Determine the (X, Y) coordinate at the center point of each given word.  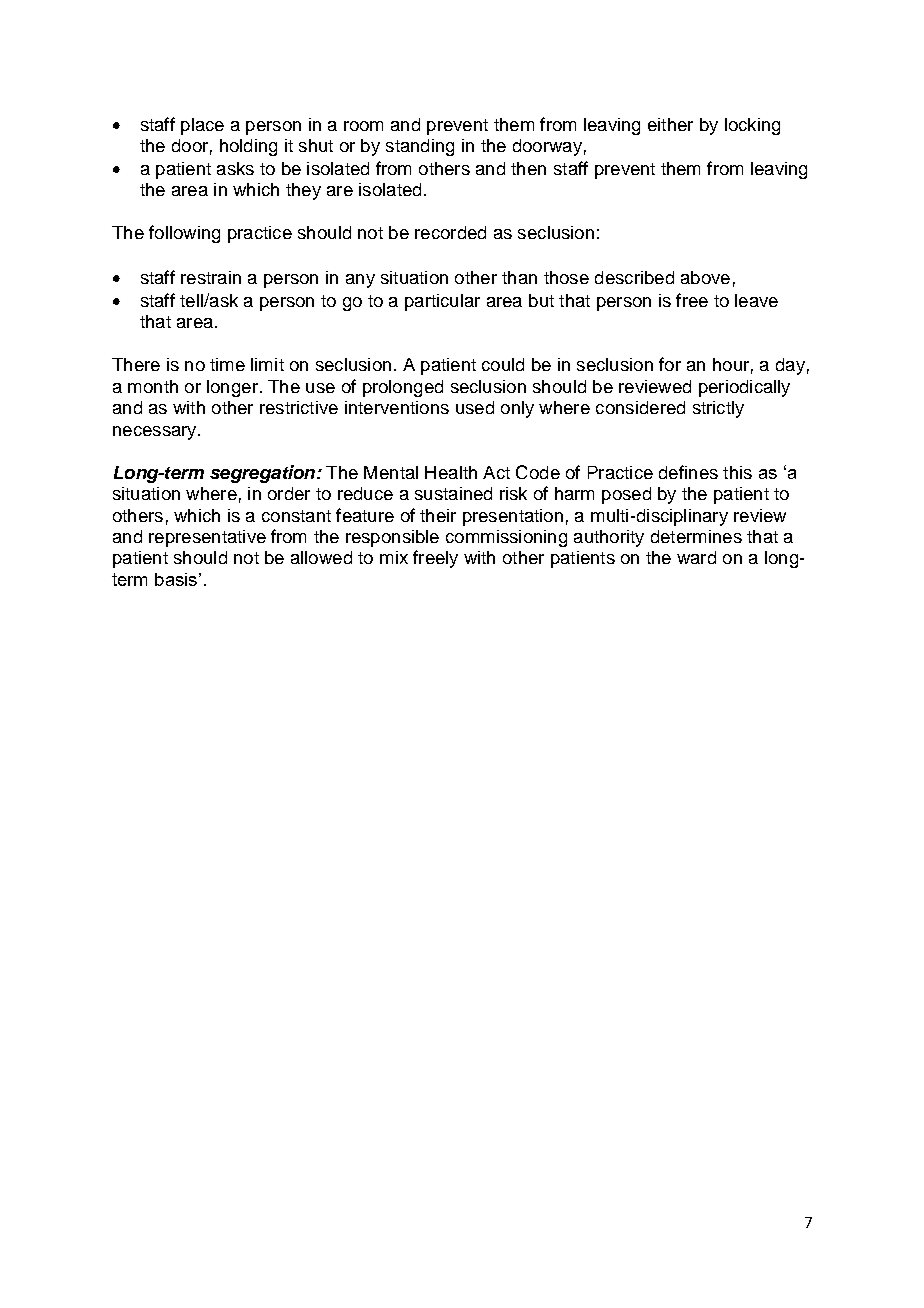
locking (752, 126)
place (202, 126)
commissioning (506, 538)
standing (420, 147)
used (475, 407)
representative (207, 538)
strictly (718, 409)
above (705, 277)
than (519, 277)
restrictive (299, 407)
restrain (211, 277)
